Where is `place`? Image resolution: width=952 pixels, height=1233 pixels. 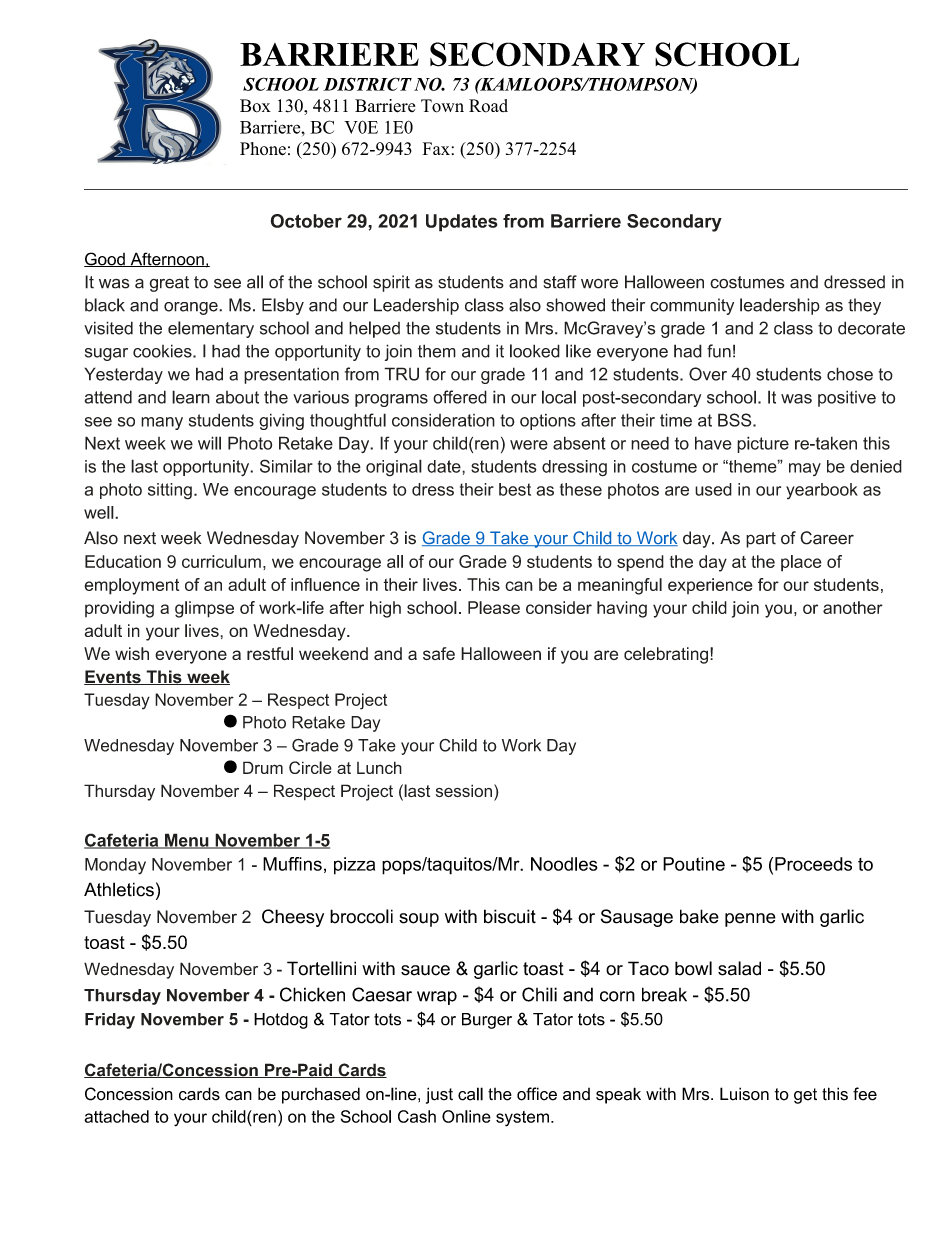 place is located at coordinates (801, 563).
